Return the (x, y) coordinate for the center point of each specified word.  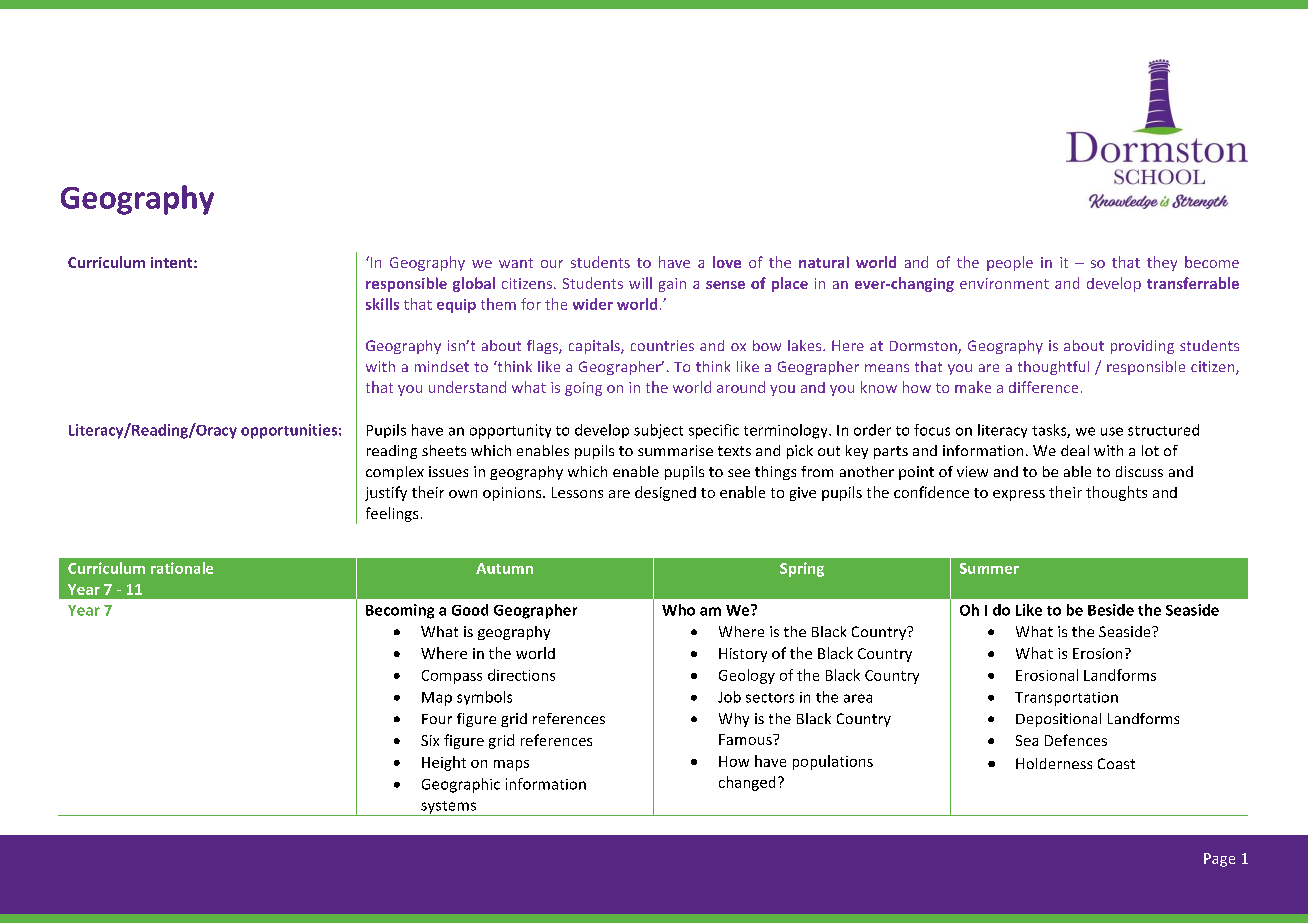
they (1162, 263)
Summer (989, 568)
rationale (182, 568)
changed (747, 783)
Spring (802, 569)
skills (382, 304)
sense (725, 285)
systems (448, 808)
